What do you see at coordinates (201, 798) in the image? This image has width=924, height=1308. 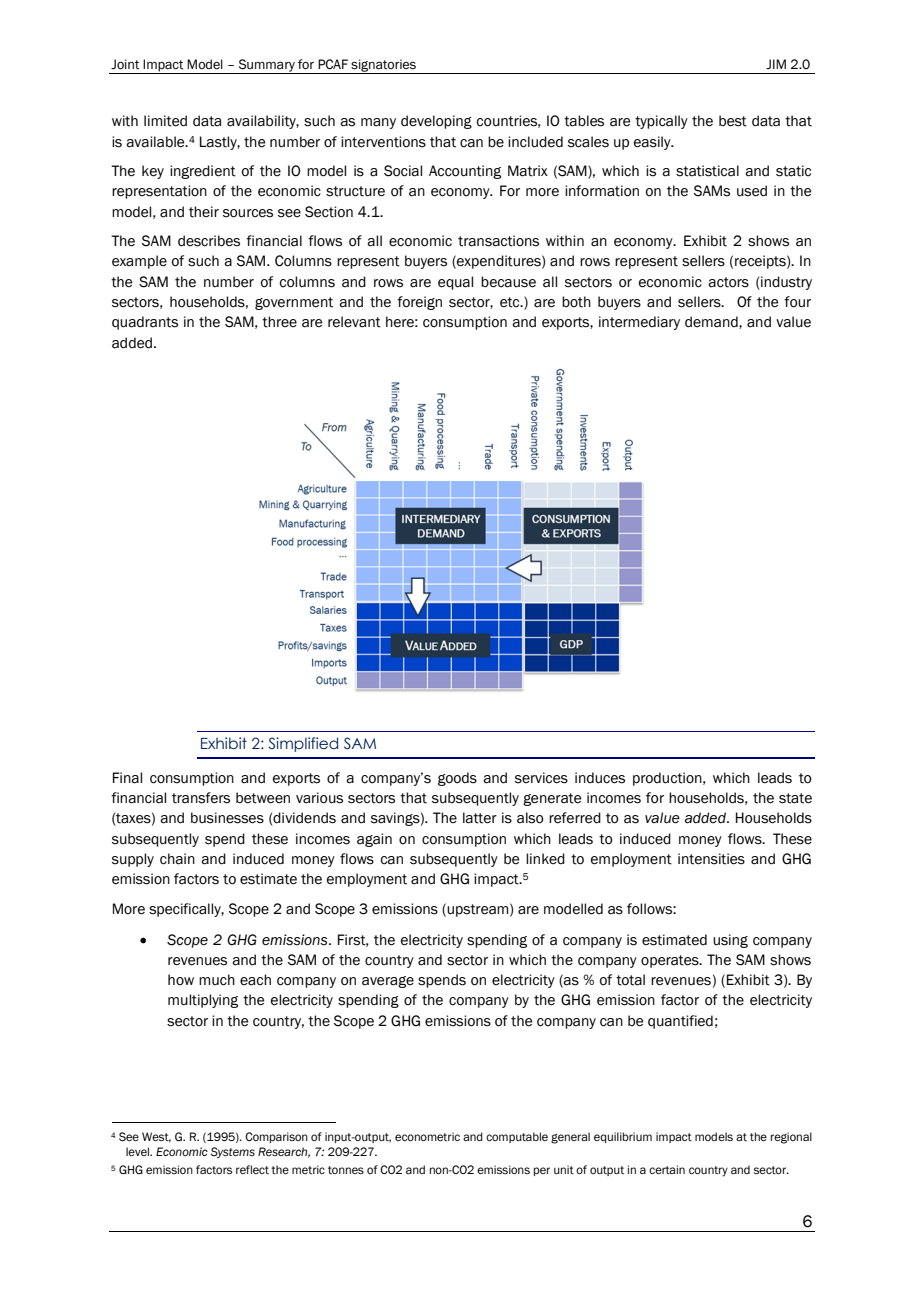 I see `transfers` at bounding box center [201, 798].
